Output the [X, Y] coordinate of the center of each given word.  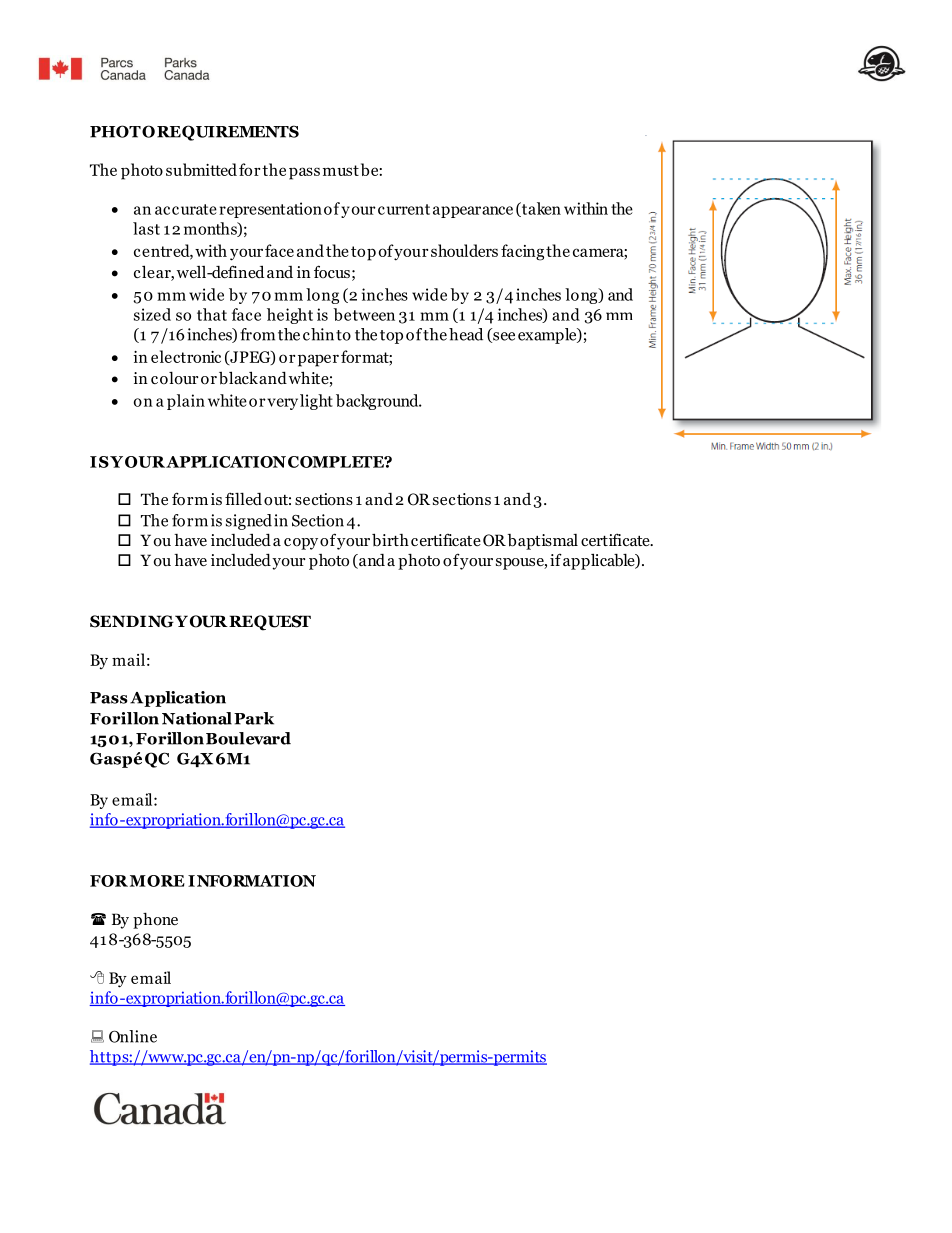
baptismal [543, 542]
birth [390, 539]
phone [155, 921]
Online [133, 1036]
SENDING [133, 621]
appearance [473, 212]
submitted [201, 169]
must [341, 170]
